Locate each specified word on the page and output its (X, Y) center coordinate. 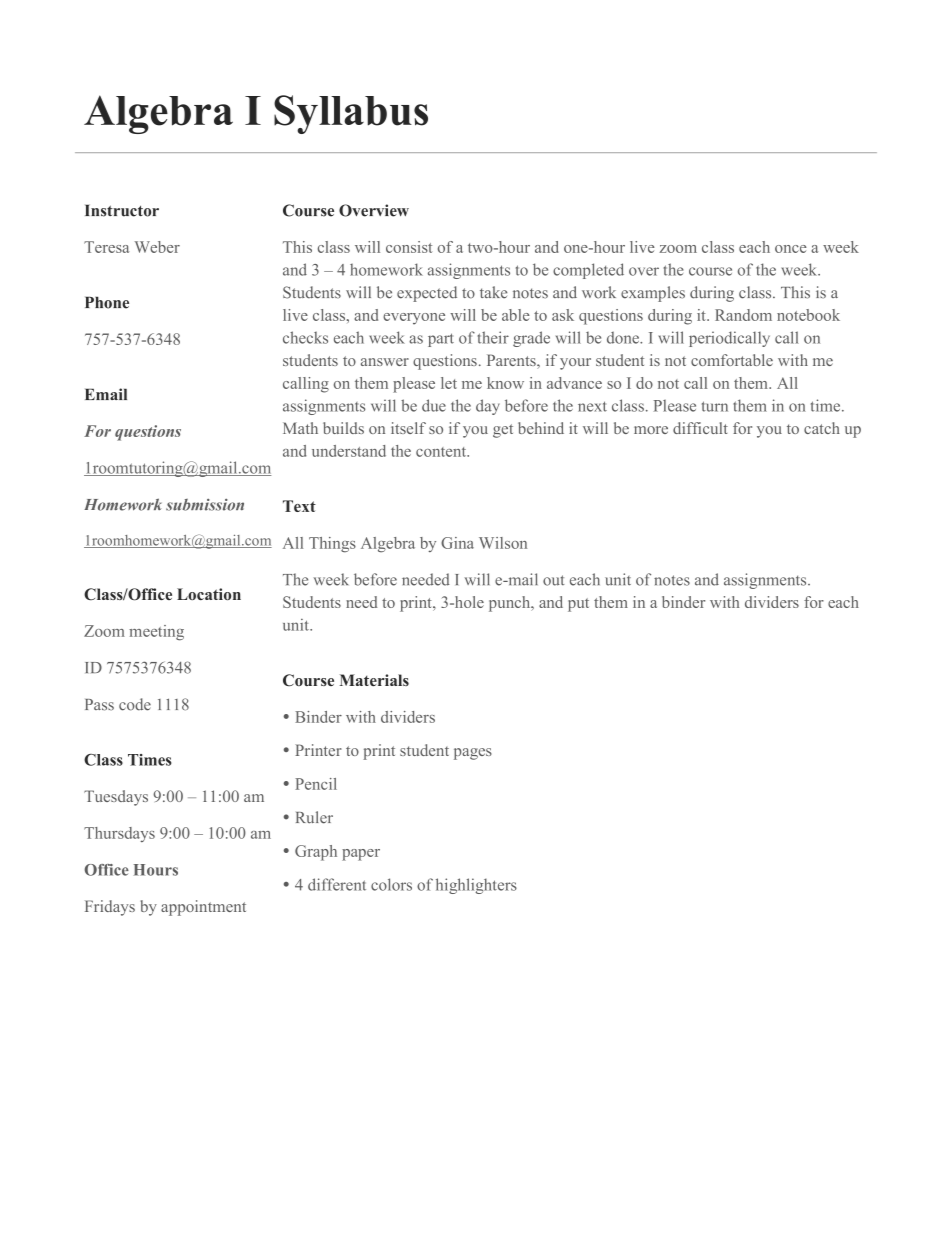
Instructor (122, 210)
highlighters (476, 886)
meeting (156, 633)
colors (391, 884)
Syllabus (351, 114)
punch (511, 604)
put (578, 605)
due (434, 405)
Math (300, 428)
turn (715, 406)
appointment (203, 908)
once (791, 249)
